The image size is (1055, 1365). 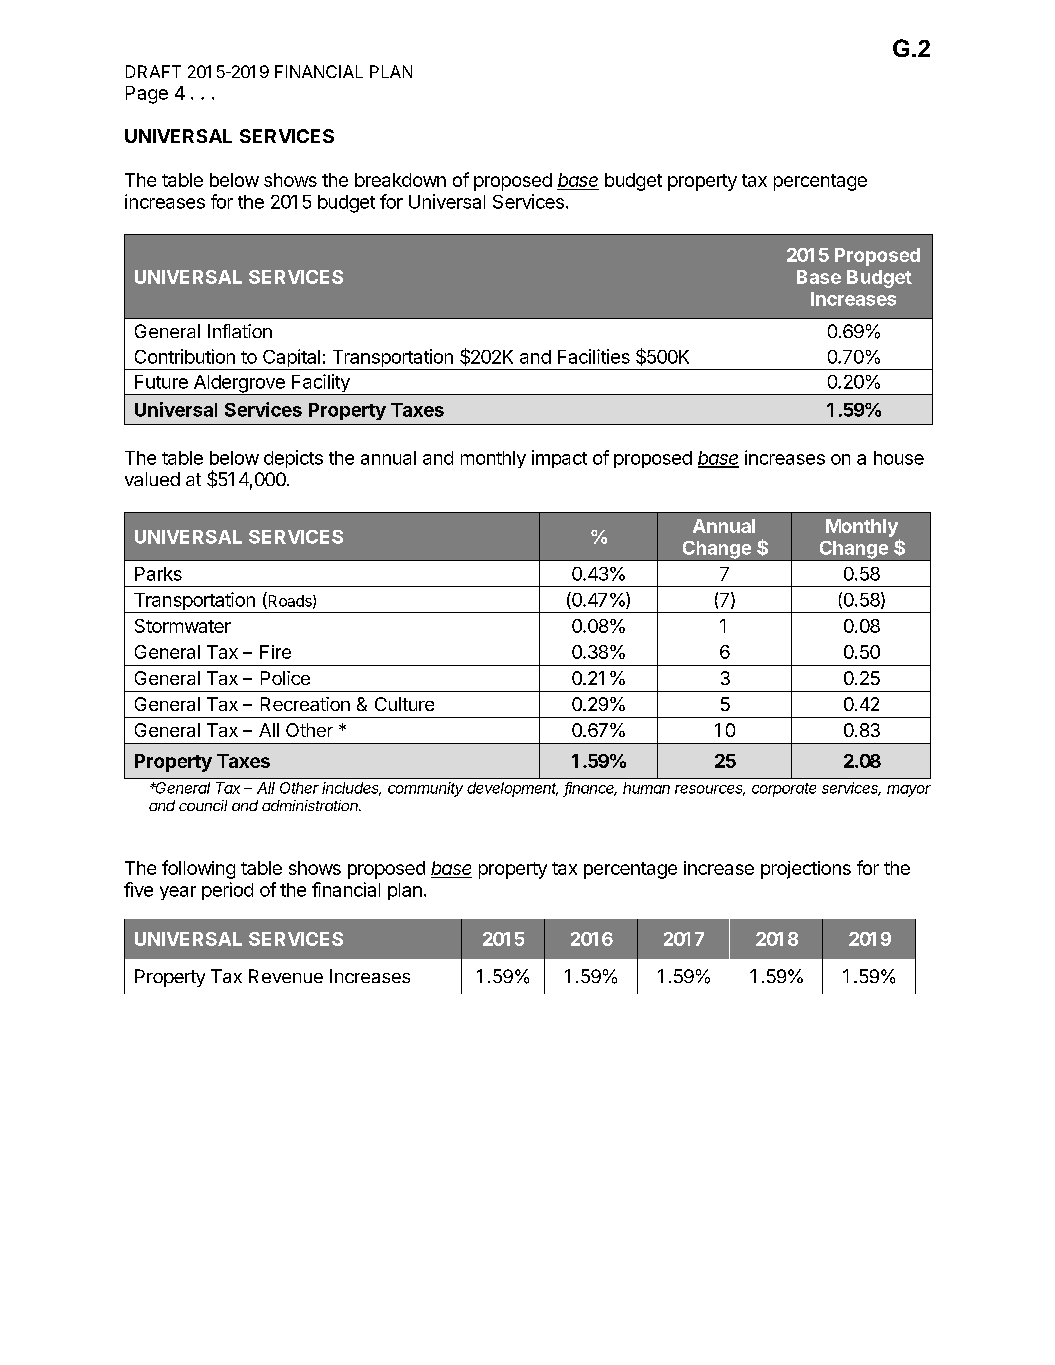 I want to click on Facilities, so click(x=594, y=356).
